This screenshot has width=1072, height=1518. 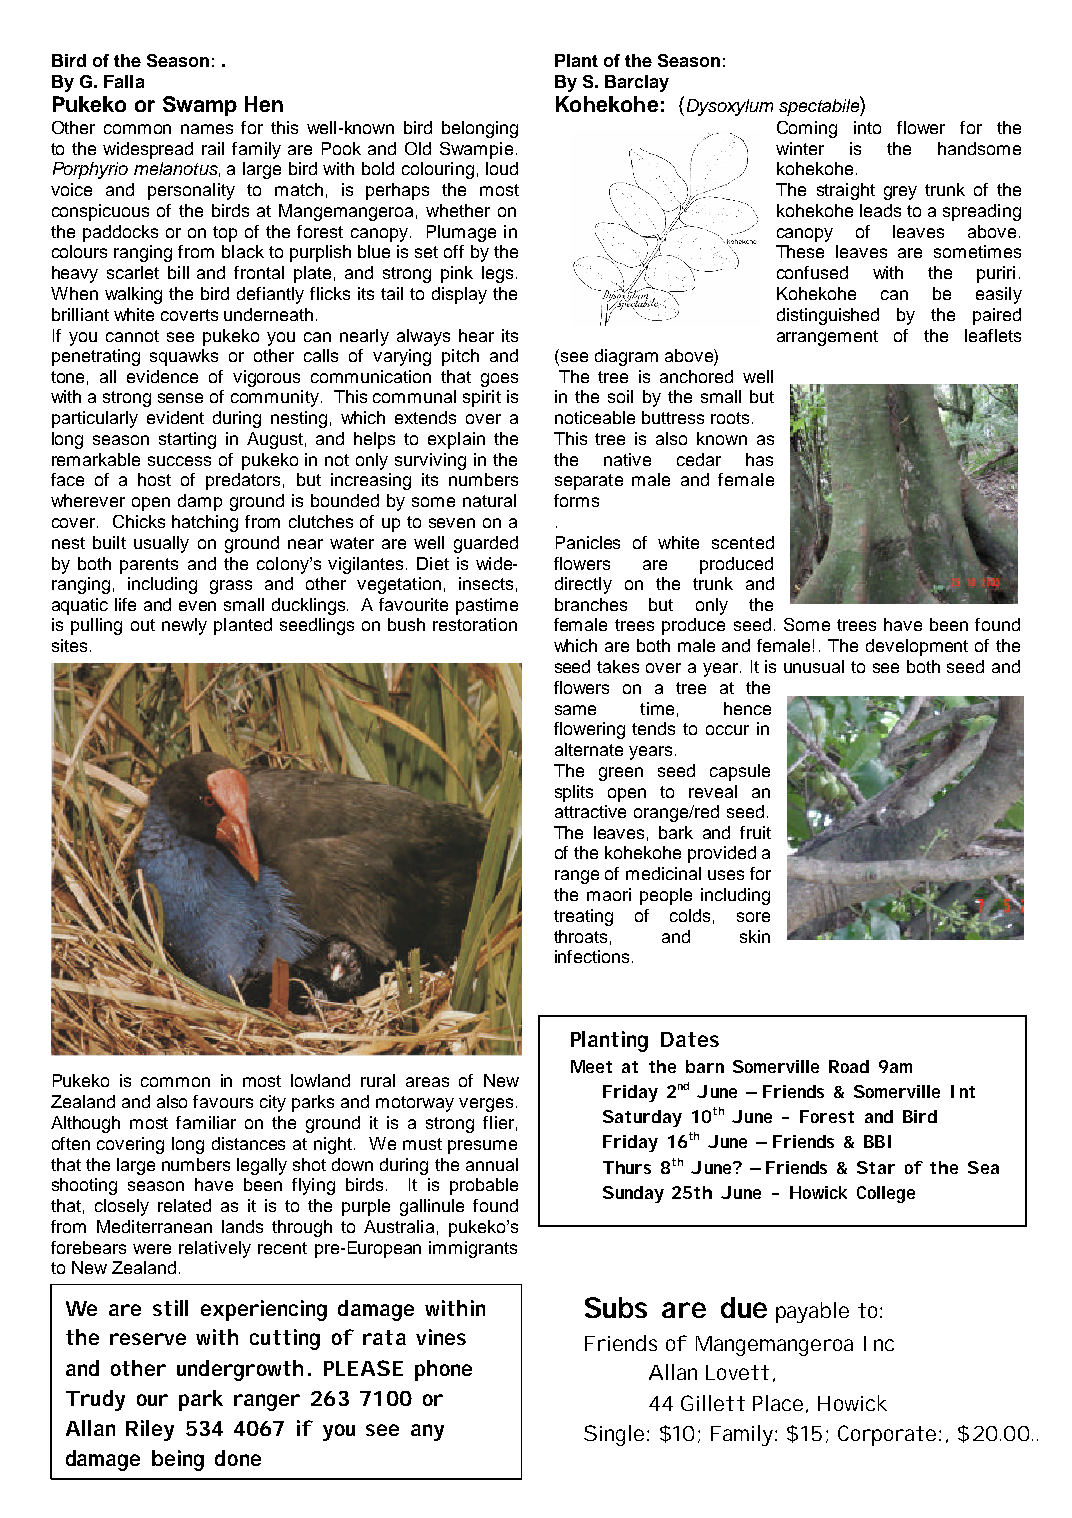 What do you see at coordinates (207, 129) in the screenshot?
I see `names` at bounding box center [207, 129].
